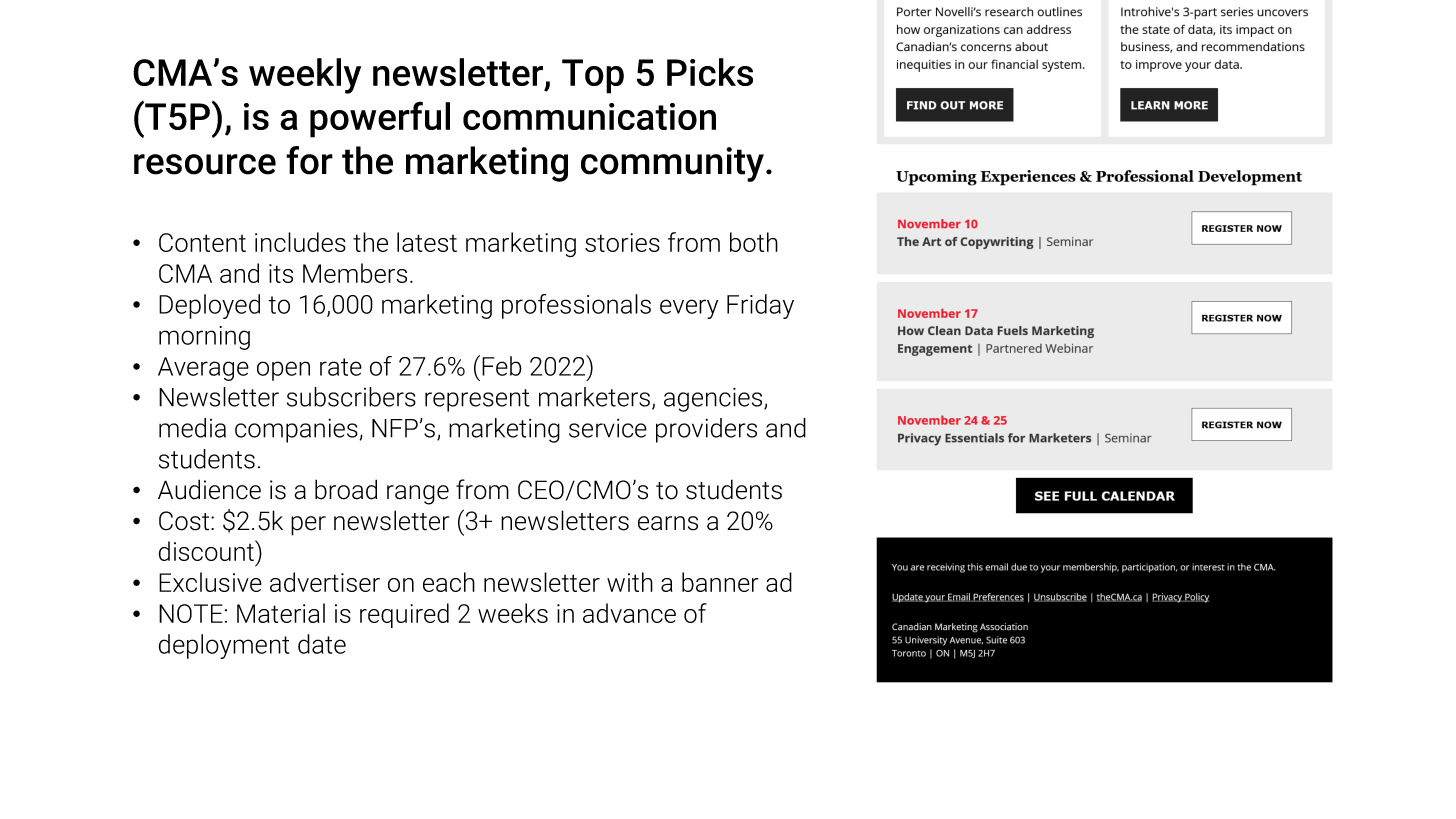 The height and width of the image is (819, 1456). What do you see at coordinates (283, 371) in the image?
I see `open` at bounding box center [283, 371].
